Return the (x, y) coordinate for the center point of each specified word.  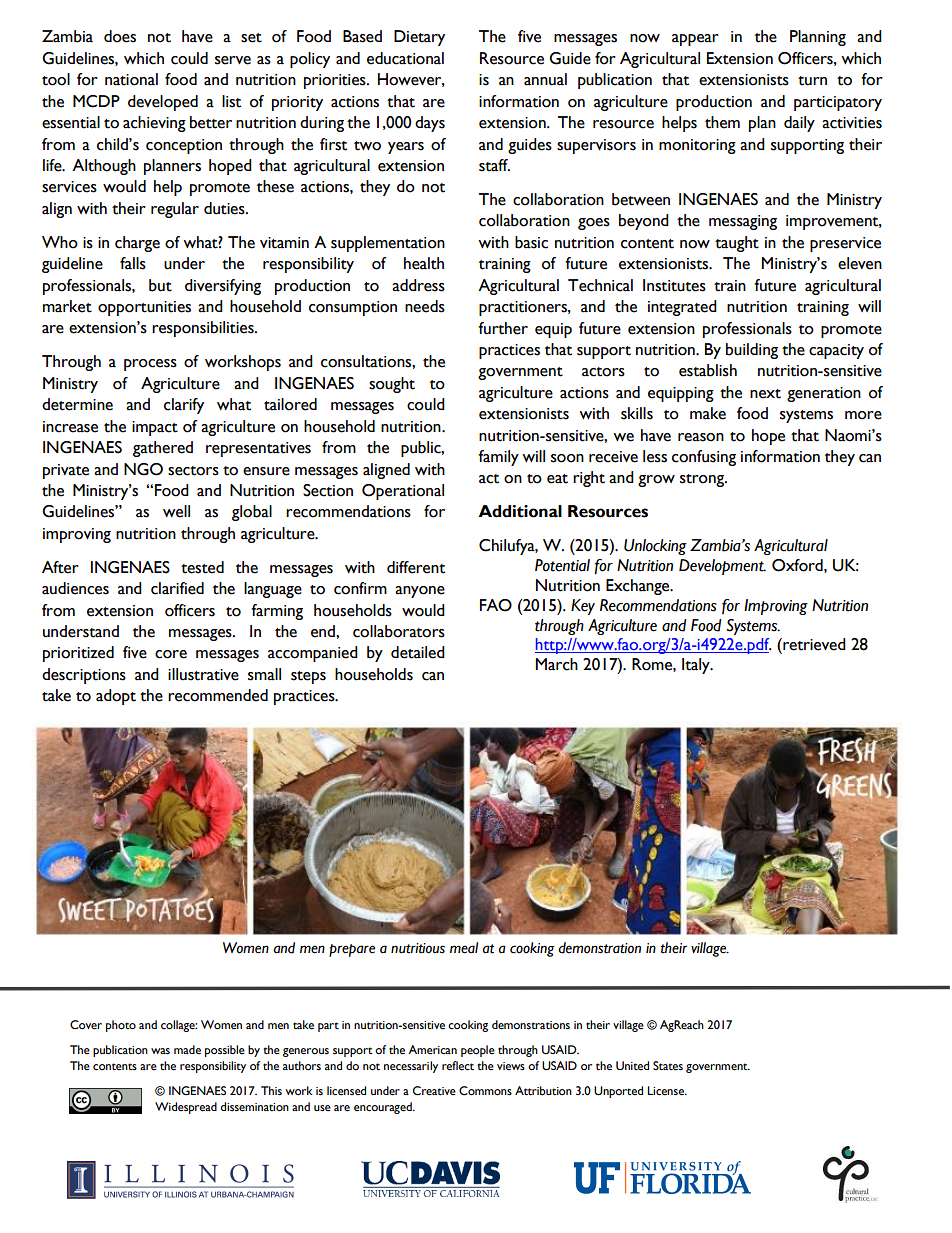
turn (812, 81)
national (131, 79)
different (416, 567)
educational (405, 58)
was (160, 1051)
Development (722, 567)
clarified (177, 588)
